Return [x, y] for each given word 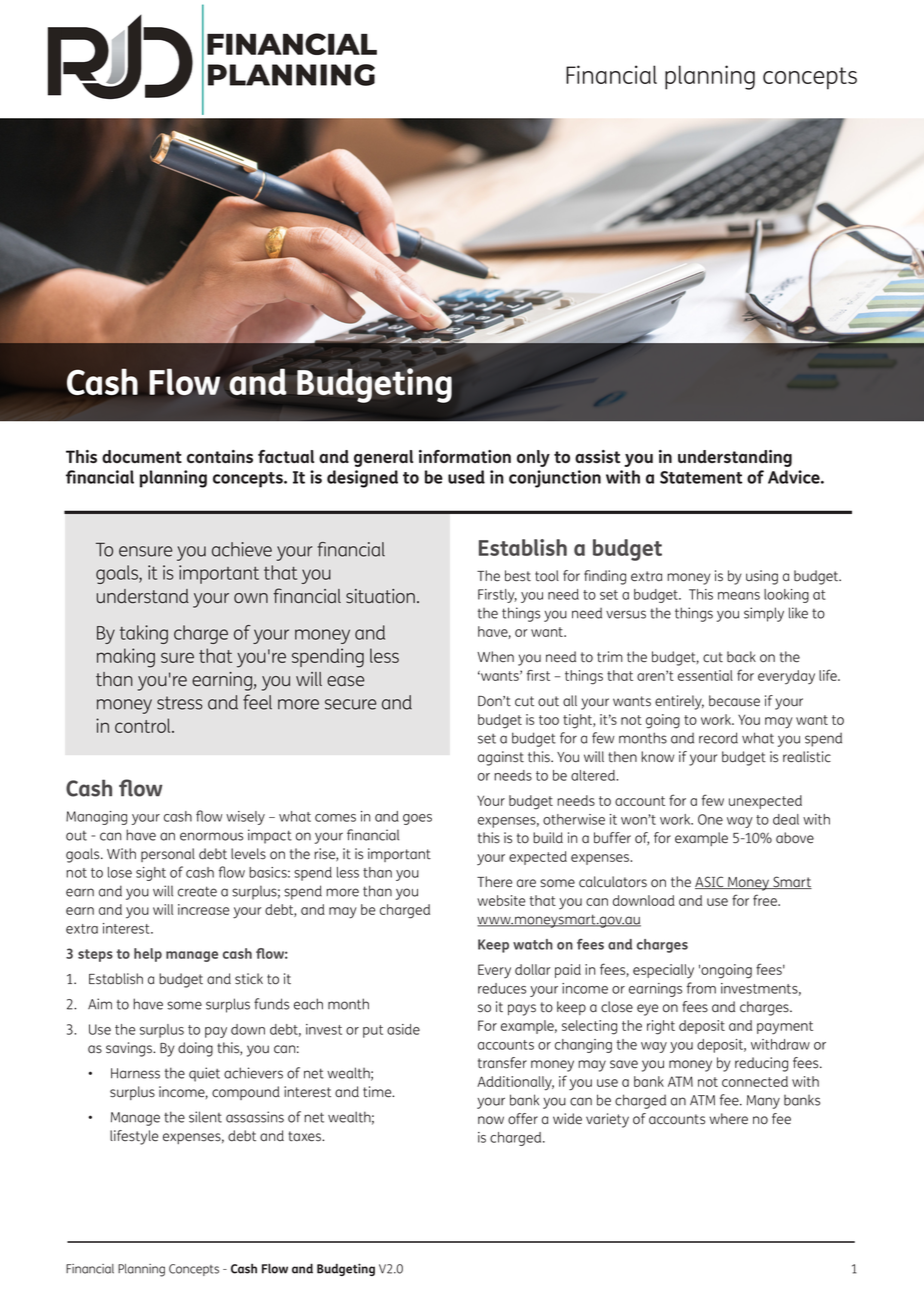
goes [417, 819]
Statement [701, 477]
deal [786, 819]
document [142, 456]
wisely [245, 818]
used [466, 477]
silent [205, 1117]
